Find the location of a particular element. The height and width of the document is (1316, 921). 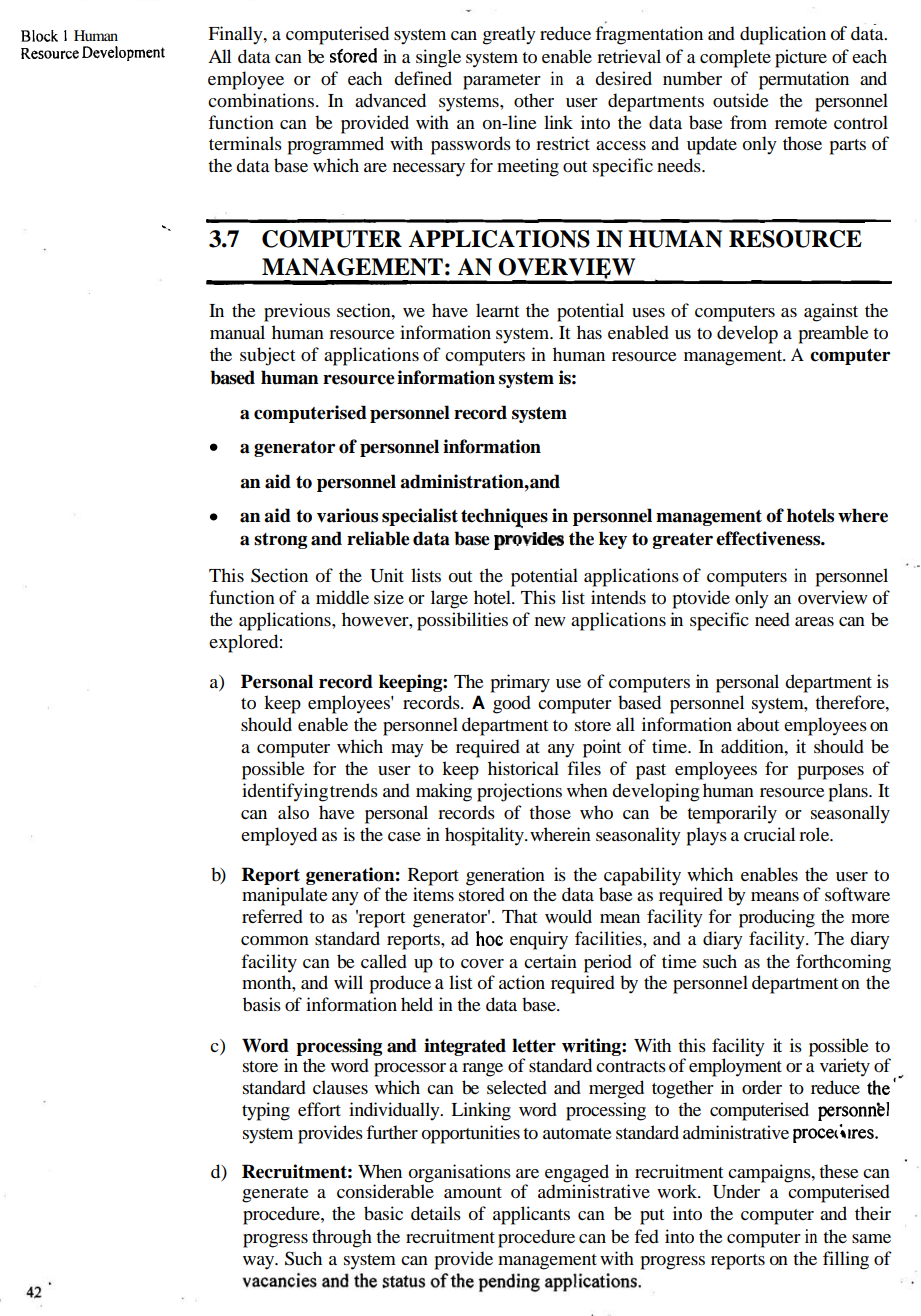

applicants is located at coordinates (531, 1215).
